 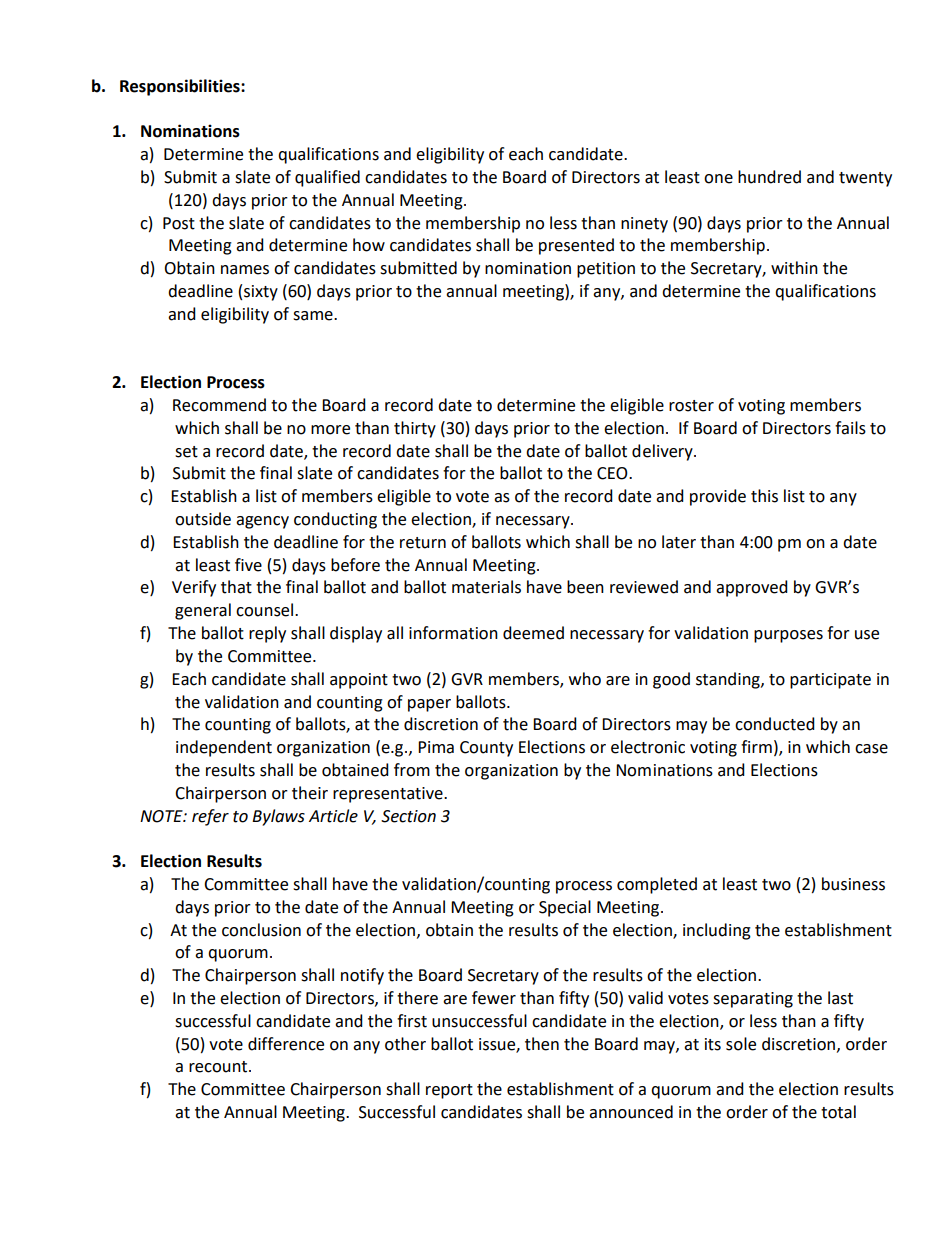 I want to click on business, so click(x=853, y=884).
